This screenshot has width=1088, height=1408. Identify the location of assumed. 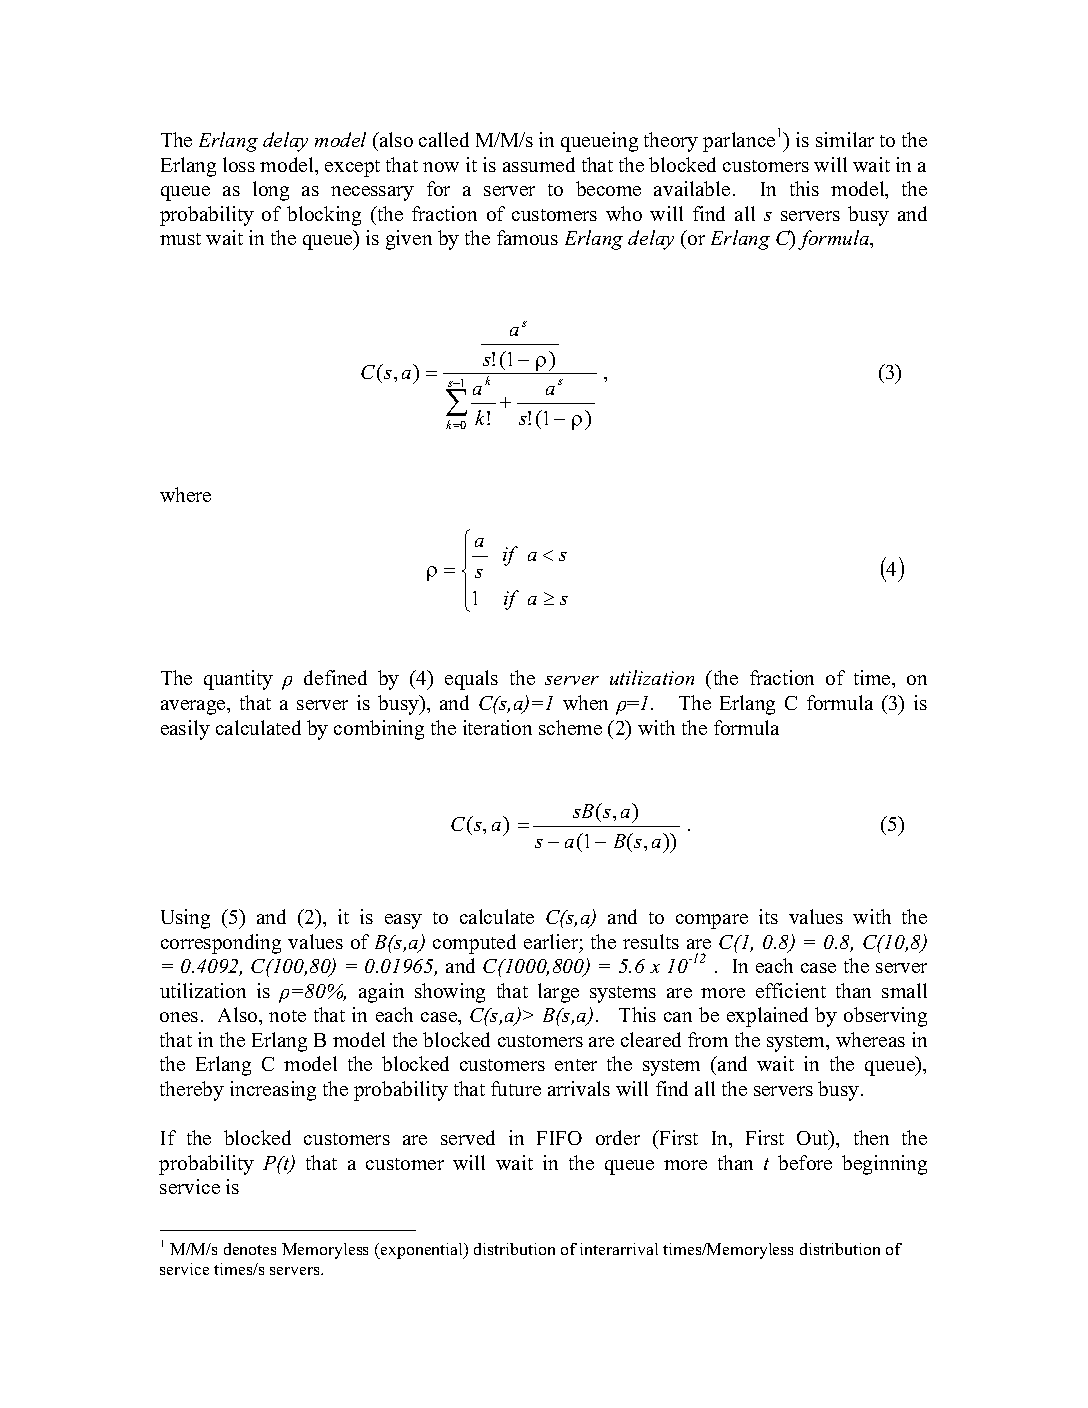
(539, 164).
